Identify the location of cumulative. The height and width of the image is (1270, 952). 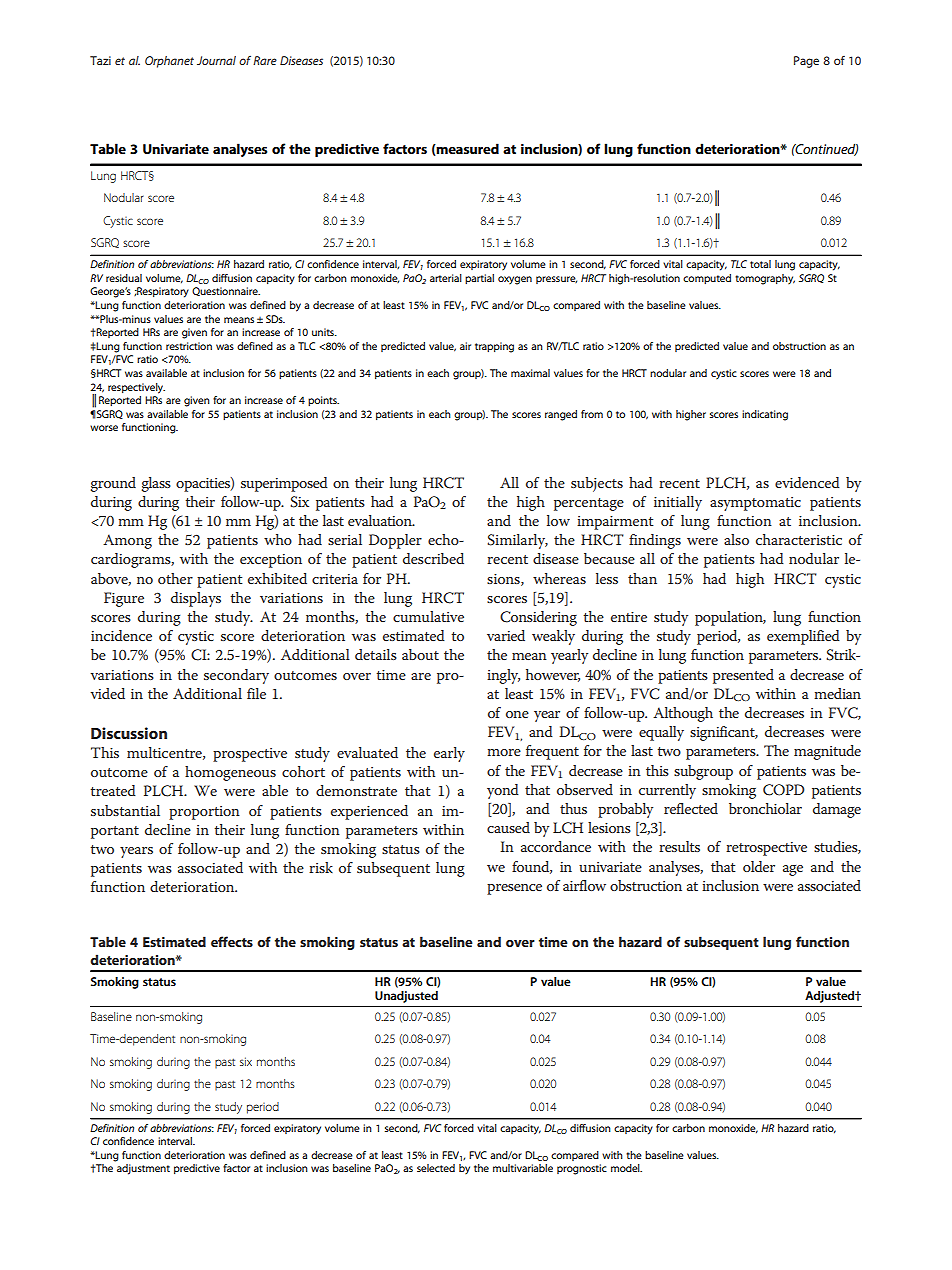
(428, 616).
